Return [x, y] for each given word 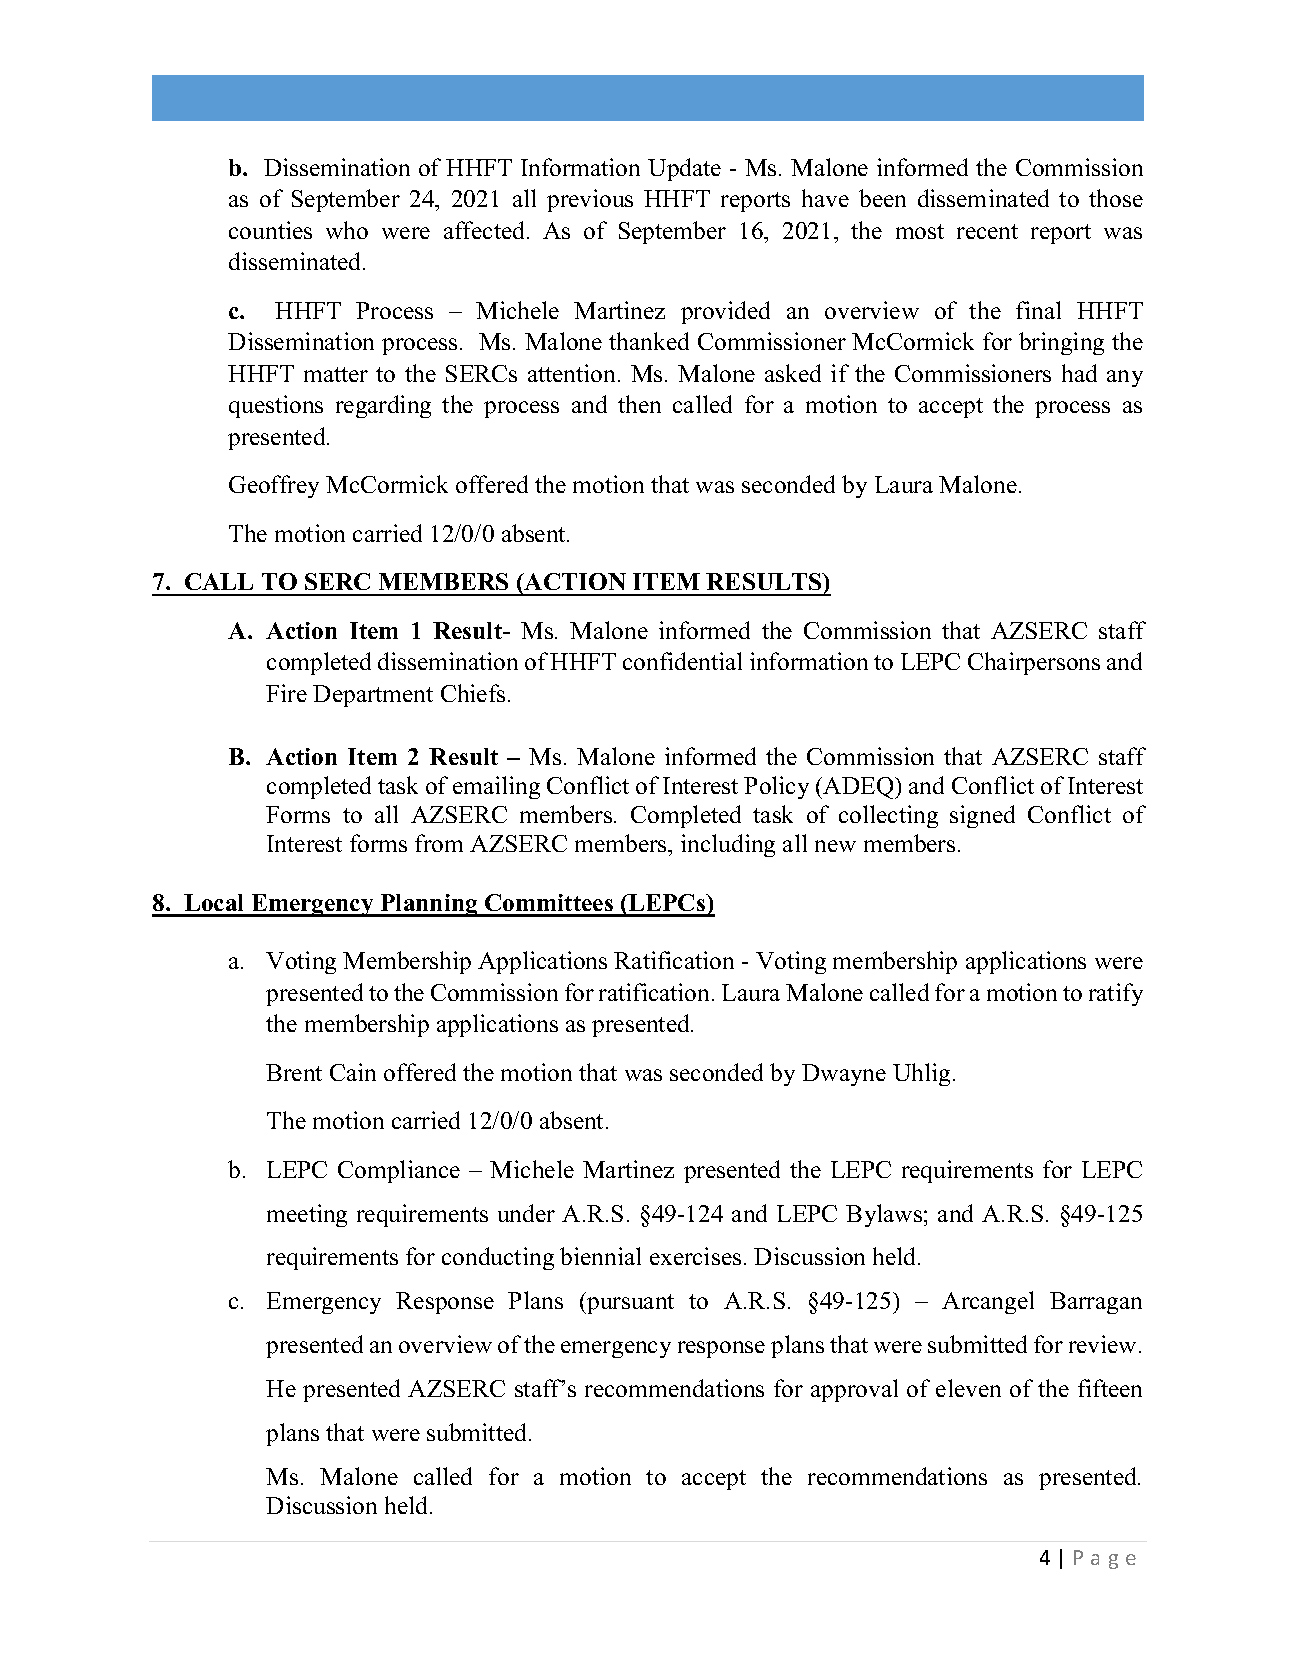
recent [987, 231]
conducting [498, 1258]
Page [1105, 1559]
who [347, 230]
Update [684, 169]
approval [854, 1390]
